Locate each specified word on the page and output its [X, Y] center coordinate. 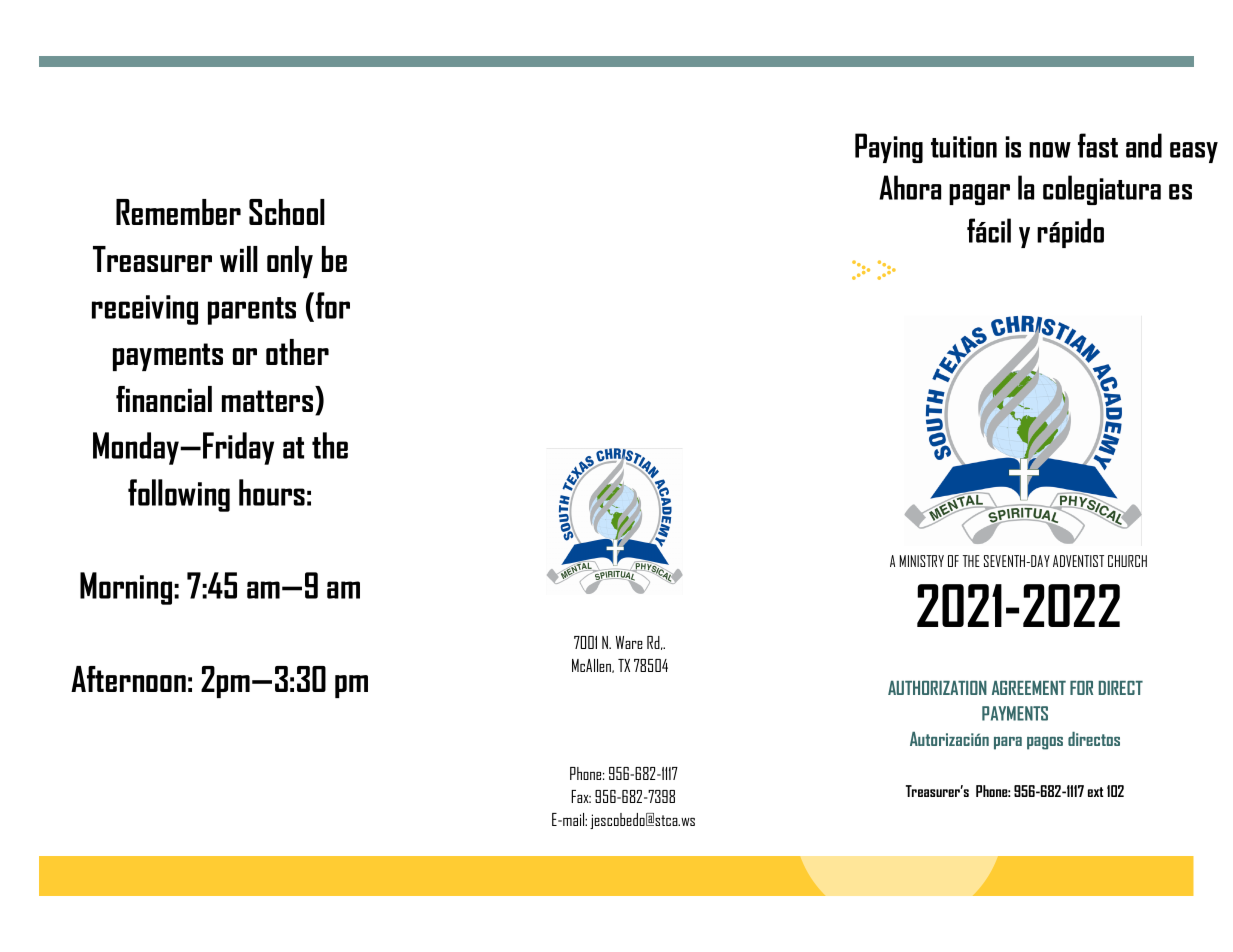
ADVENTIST [1078, 561]
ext [1095, 792]
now [1050, 150]
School [287, 212]
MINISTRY [922, 561]
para [1008, 743]
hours [272, 492]
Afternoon [128, 679]
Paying [889, 148]
